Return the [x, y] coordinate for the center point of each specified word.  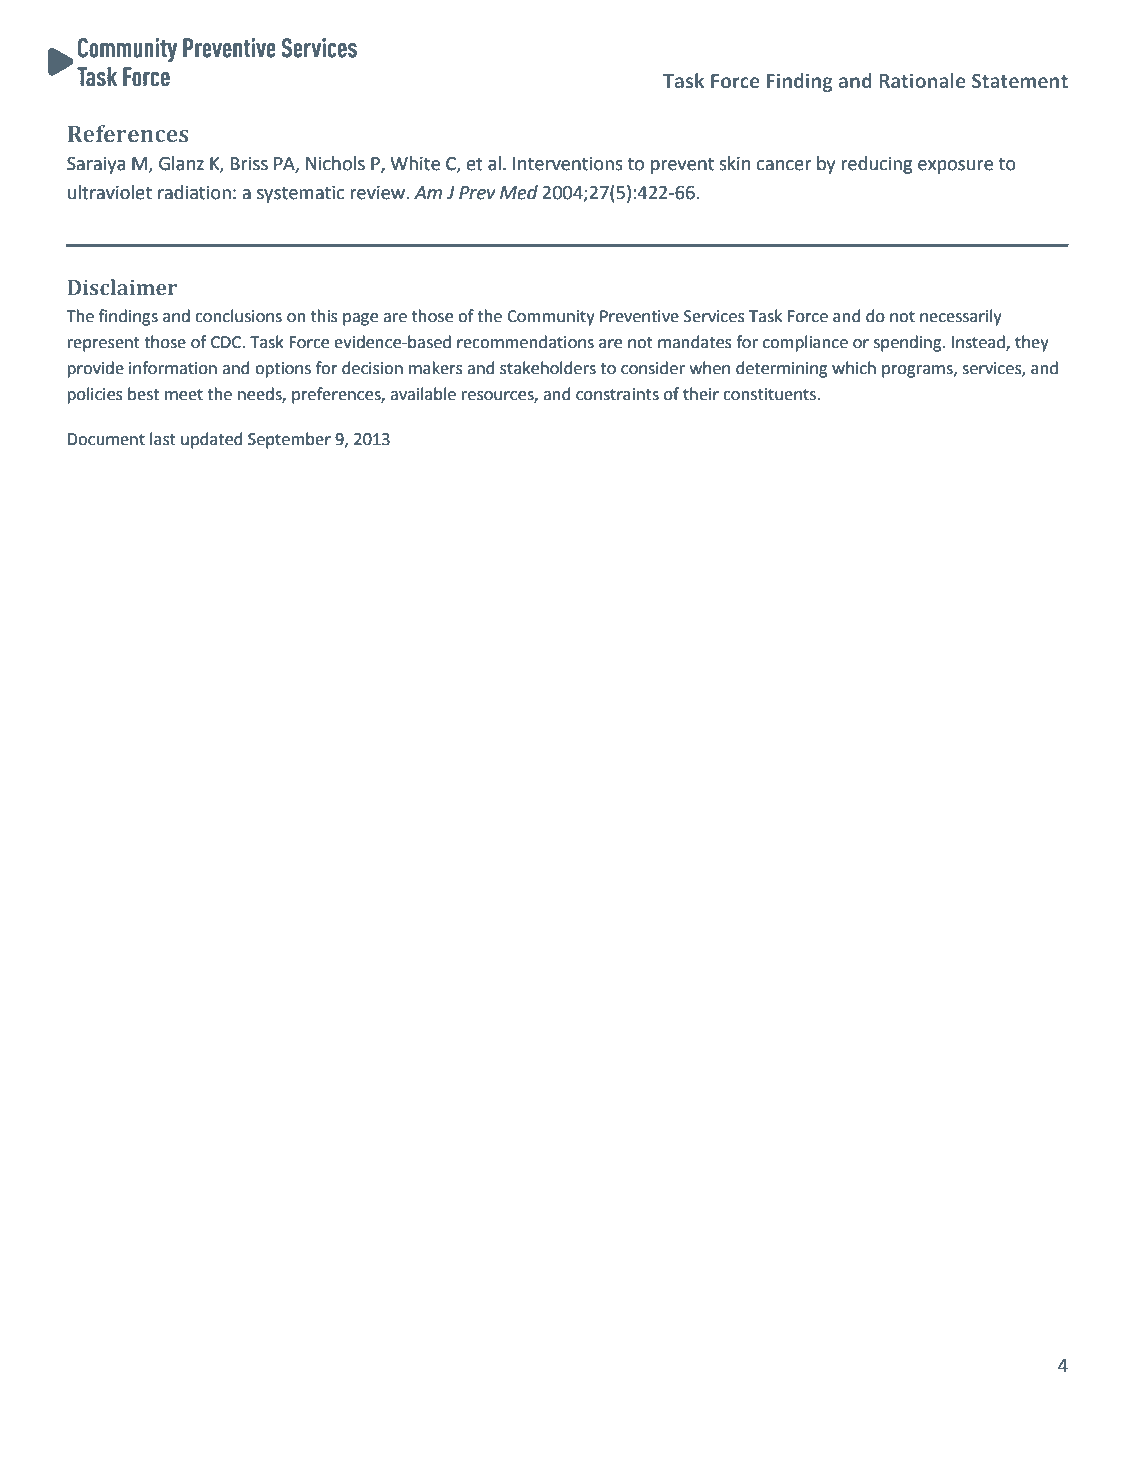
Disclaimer [122, 287]
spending [909, 343]
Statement [1020, 81]
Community [551, 318]
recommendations [525, 342]
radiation [194, 192]
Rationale [922, 80]
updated [211, 440]
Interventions [568, 164]
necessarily [961, 317]
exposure [955, 167]
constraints [617, 394]
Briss [249, 164]
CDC [227, 342]
